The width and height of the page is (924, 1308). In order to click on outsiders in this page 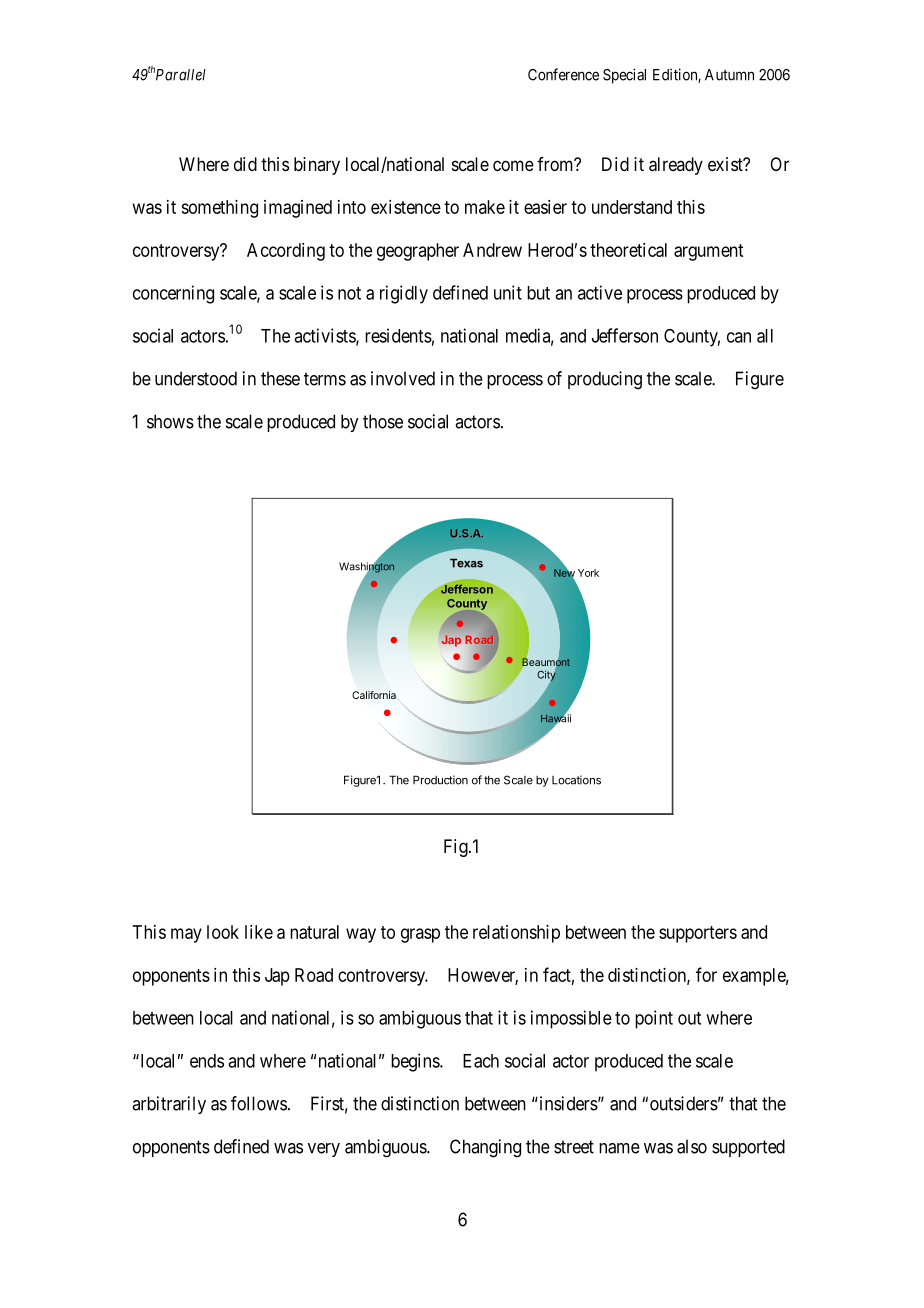, I will do `click(684, 1103)`.
